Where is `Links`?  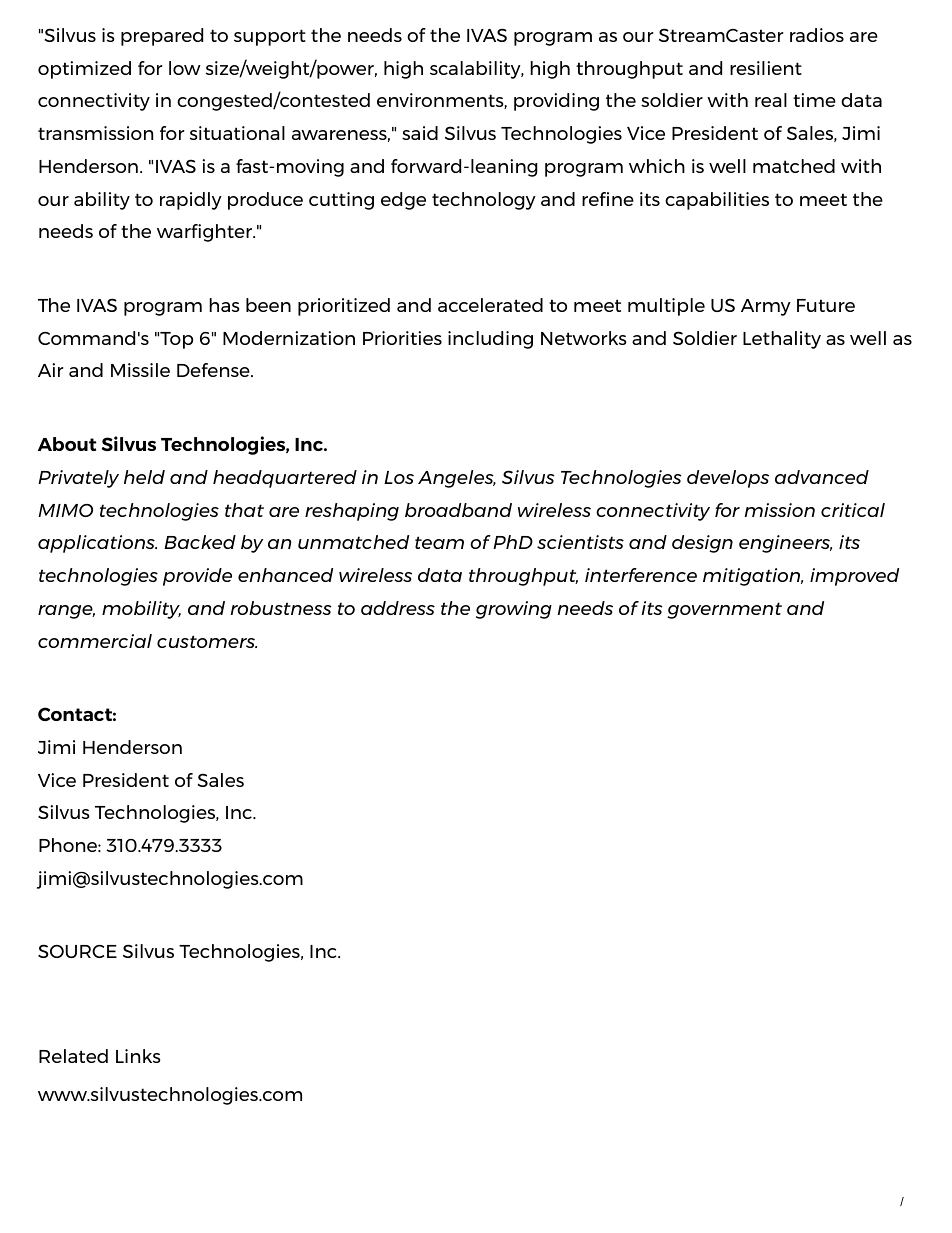 Links is located at coordinates (138, 1056).
